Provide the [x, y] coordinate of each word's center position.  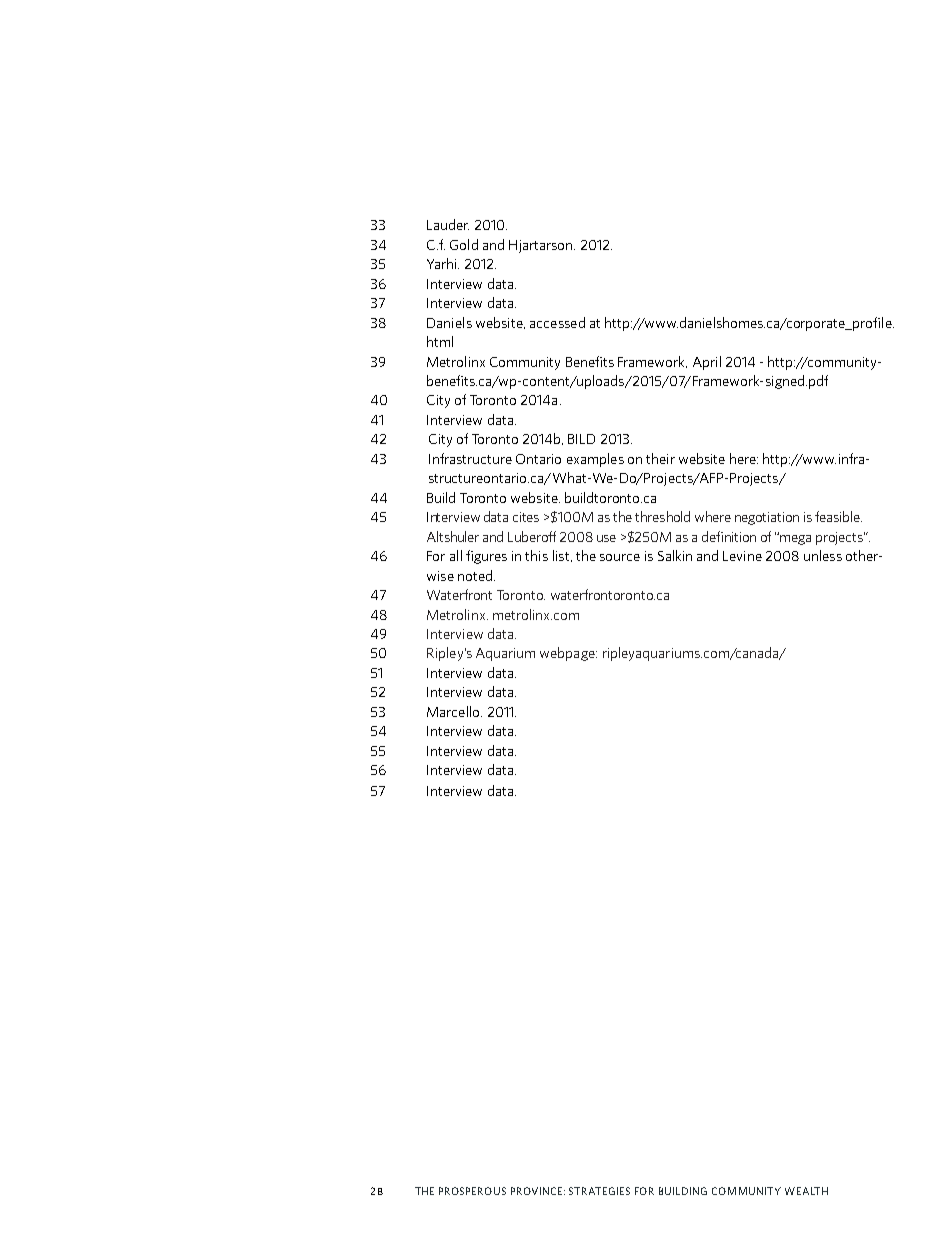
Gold [464, 244]
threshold [662, 516]
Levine [742, 556]
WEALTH [806, 1191]
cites [526, 517]
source [620, 557]
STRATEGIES [599, 1191]
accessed [557, 322]
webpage [568, 654]
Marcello [454, 711]
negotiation [767, 518]
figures [486, 557]
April [707, 363]
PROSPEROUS [472, 1191]
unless [823, 555]
